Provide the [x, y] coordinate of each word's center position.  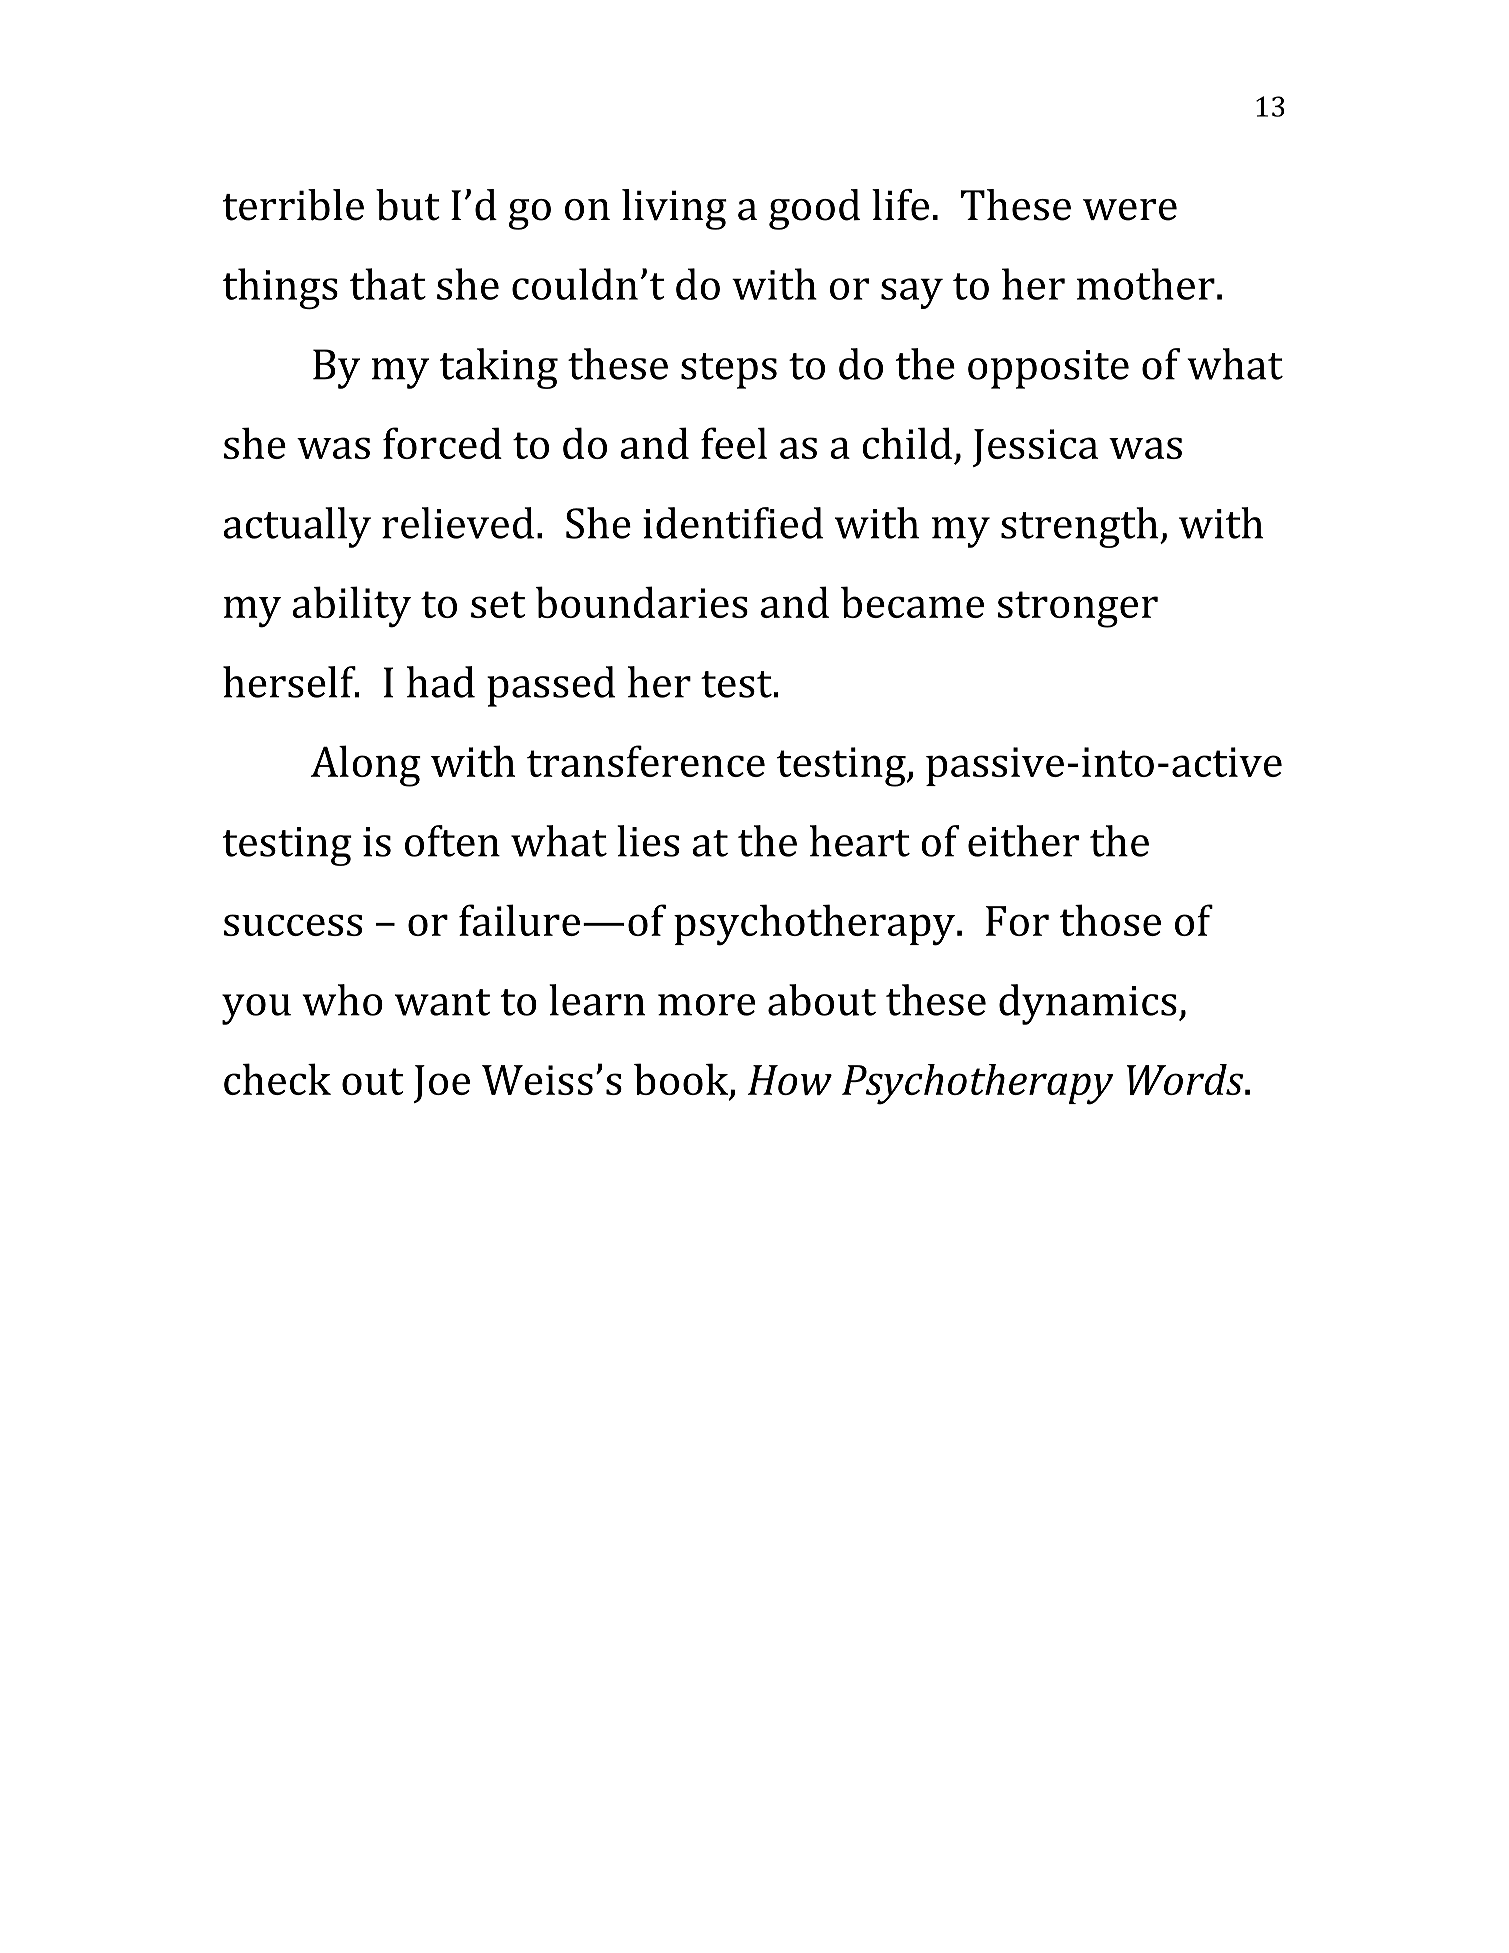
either [1023, 841]
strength [1079, 527]
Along [366, 766]
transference [646, 761]
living [674, 209]
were [1130, 210]
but [408, 205]
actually [297, 527]
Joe [441, 1084]
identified [733, 523]
